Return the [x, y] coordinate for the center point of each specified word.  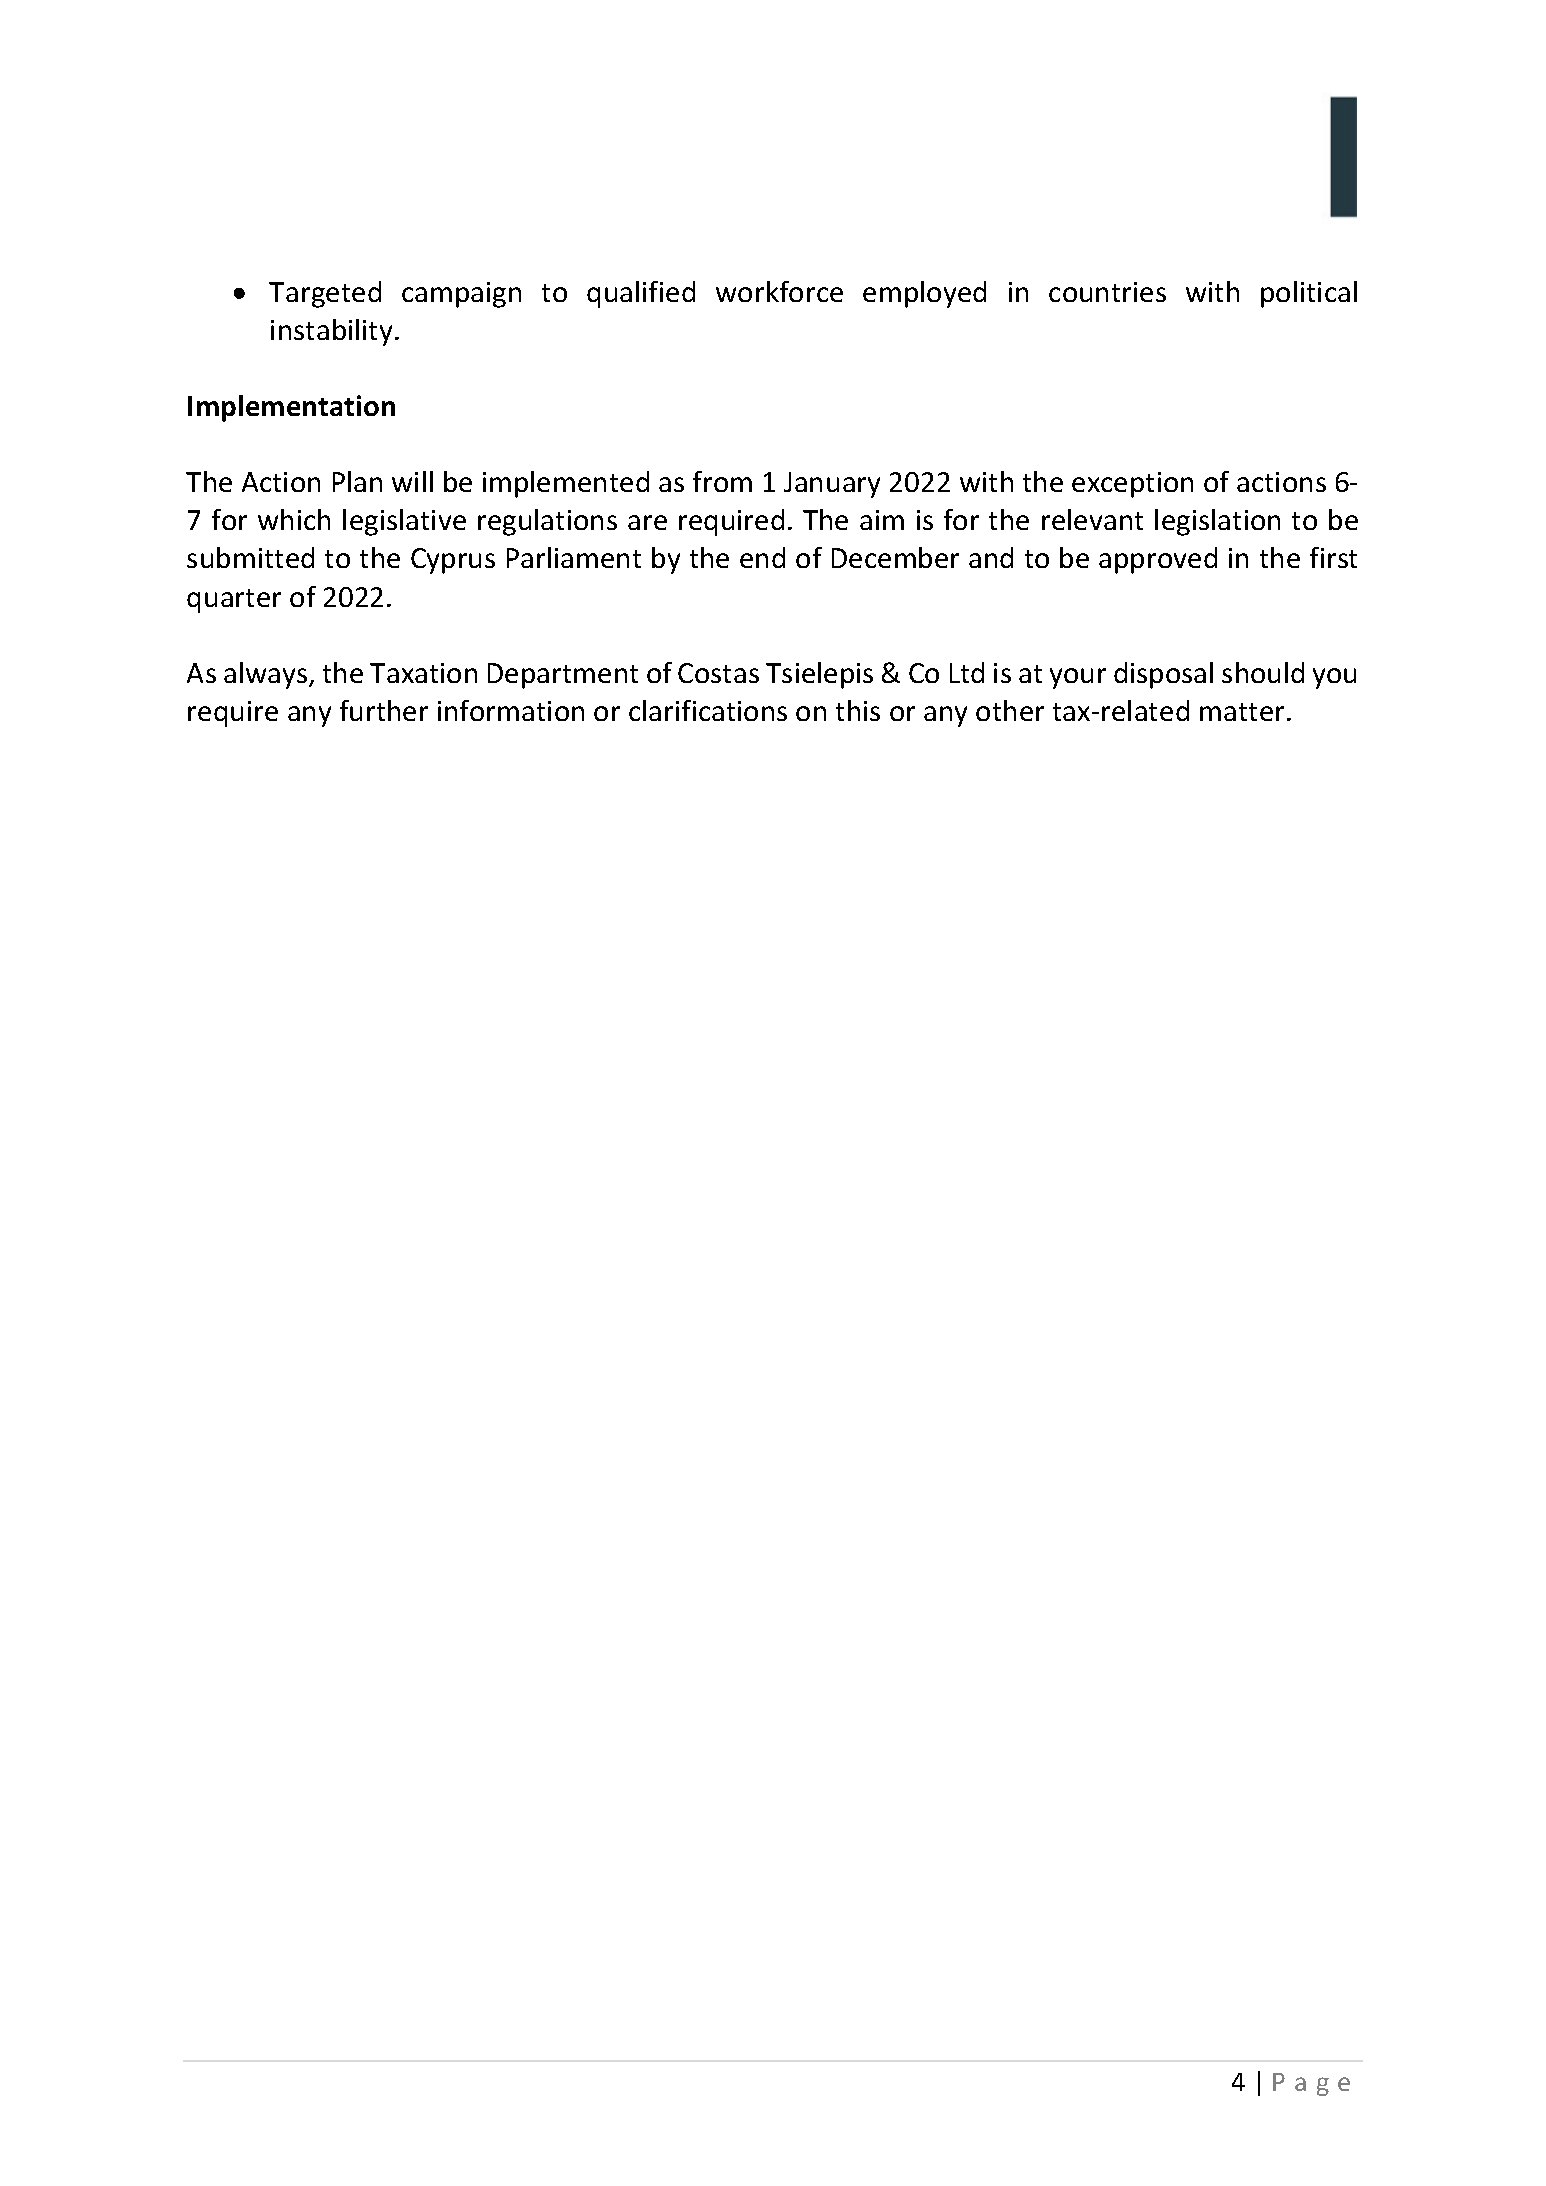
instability [333, 332]
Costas [718, 673]
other [1010, 710]
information [511, 710]
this [858, 710]
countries [1107, 292]
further [384, 710]
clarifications [708, 710]
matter [1244, 712]
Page [1311, 2084]
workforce [779, 291]
